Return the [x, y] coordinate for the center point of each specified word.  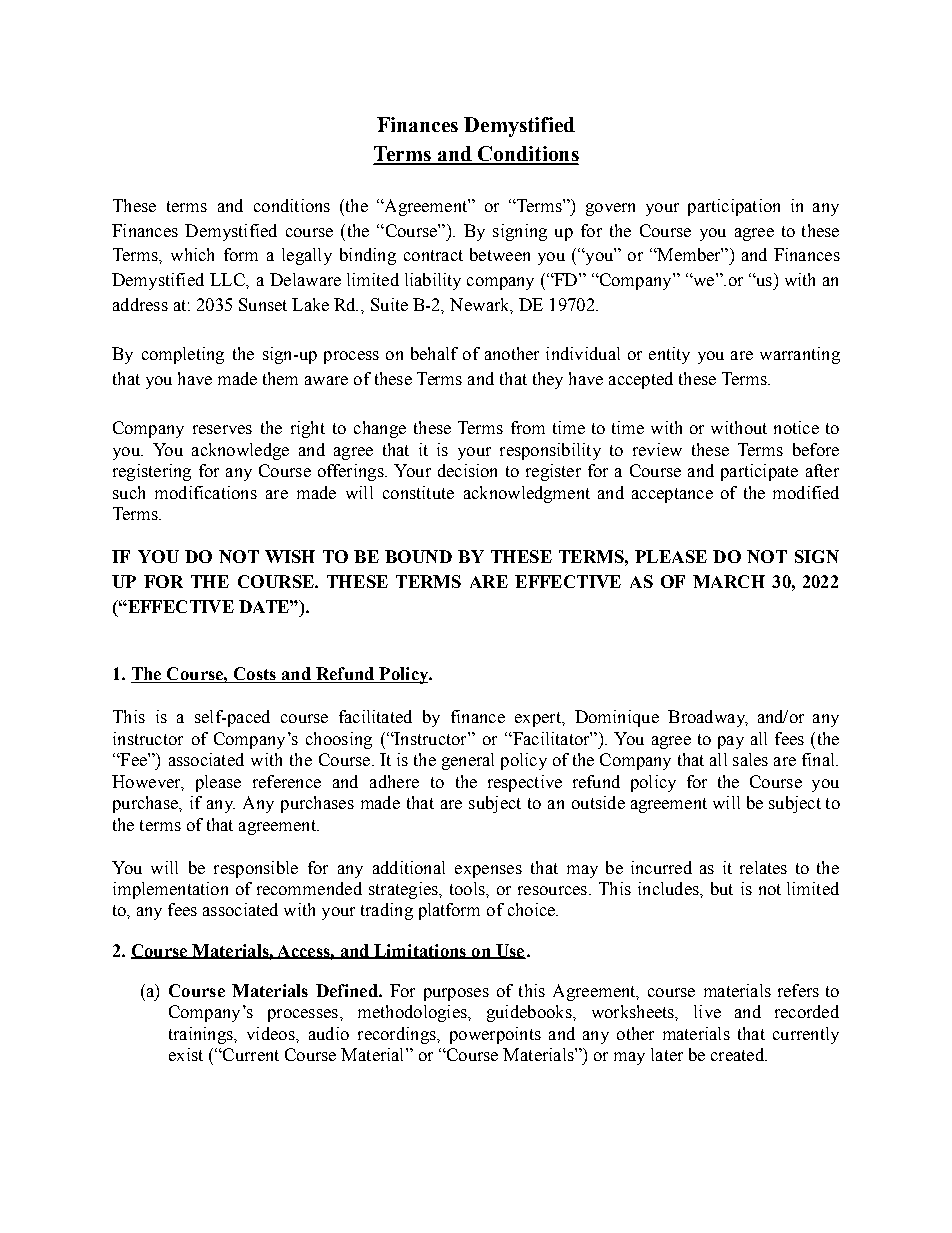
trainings [202, 1035]
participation [734, 207]
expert [539, 719]
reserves [222, 429]
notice [796, 427]
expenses [488, 871]
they [548, 380]
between [500, 254]
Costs [254, 675]
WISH [290, 556]
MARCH [729, 581]
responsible [256, 869]
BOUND [418, 556]
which [192, 254]
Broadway [707, 718]
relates [763, 867]
